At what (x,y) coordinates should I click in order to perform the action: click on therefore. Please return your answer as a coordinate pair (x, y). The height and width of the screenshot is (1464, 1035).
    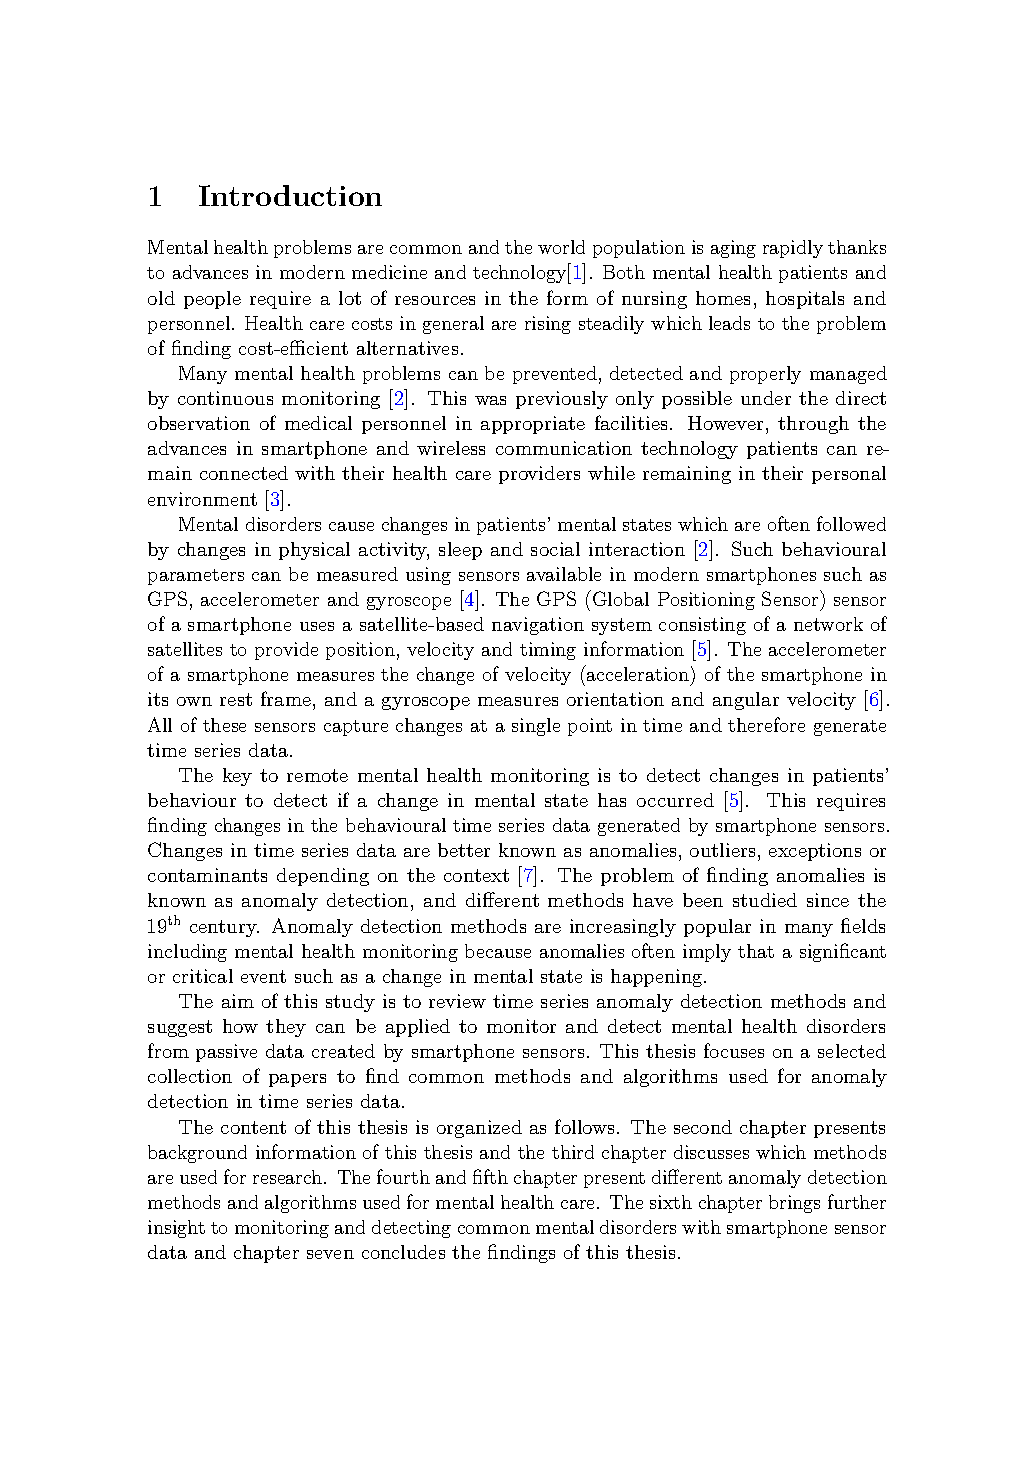
    Looking at the image, I should click on (766, 724).
